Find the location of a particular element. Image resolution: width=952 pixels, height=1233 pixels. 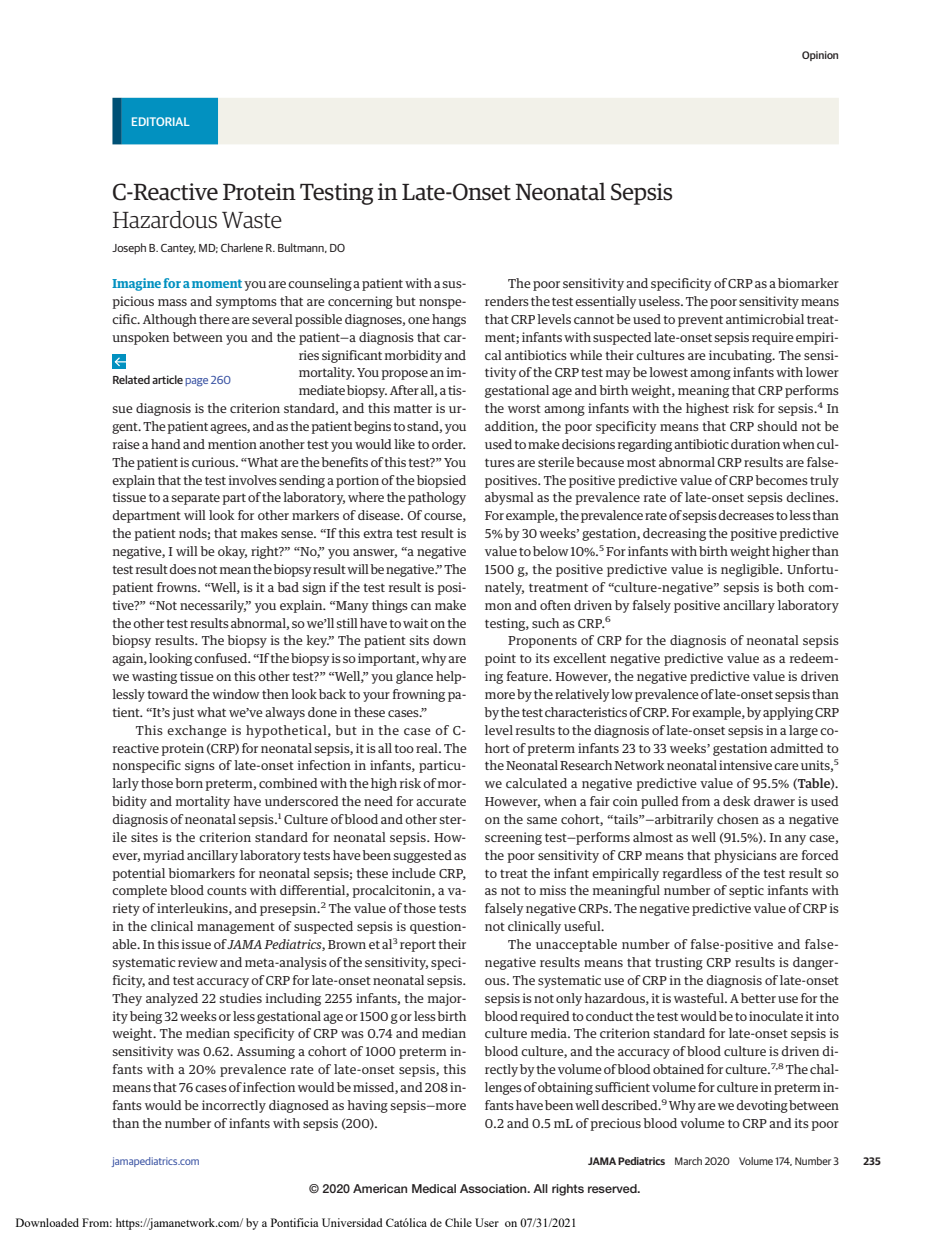

Association is located at coordinates (494, 1188).
